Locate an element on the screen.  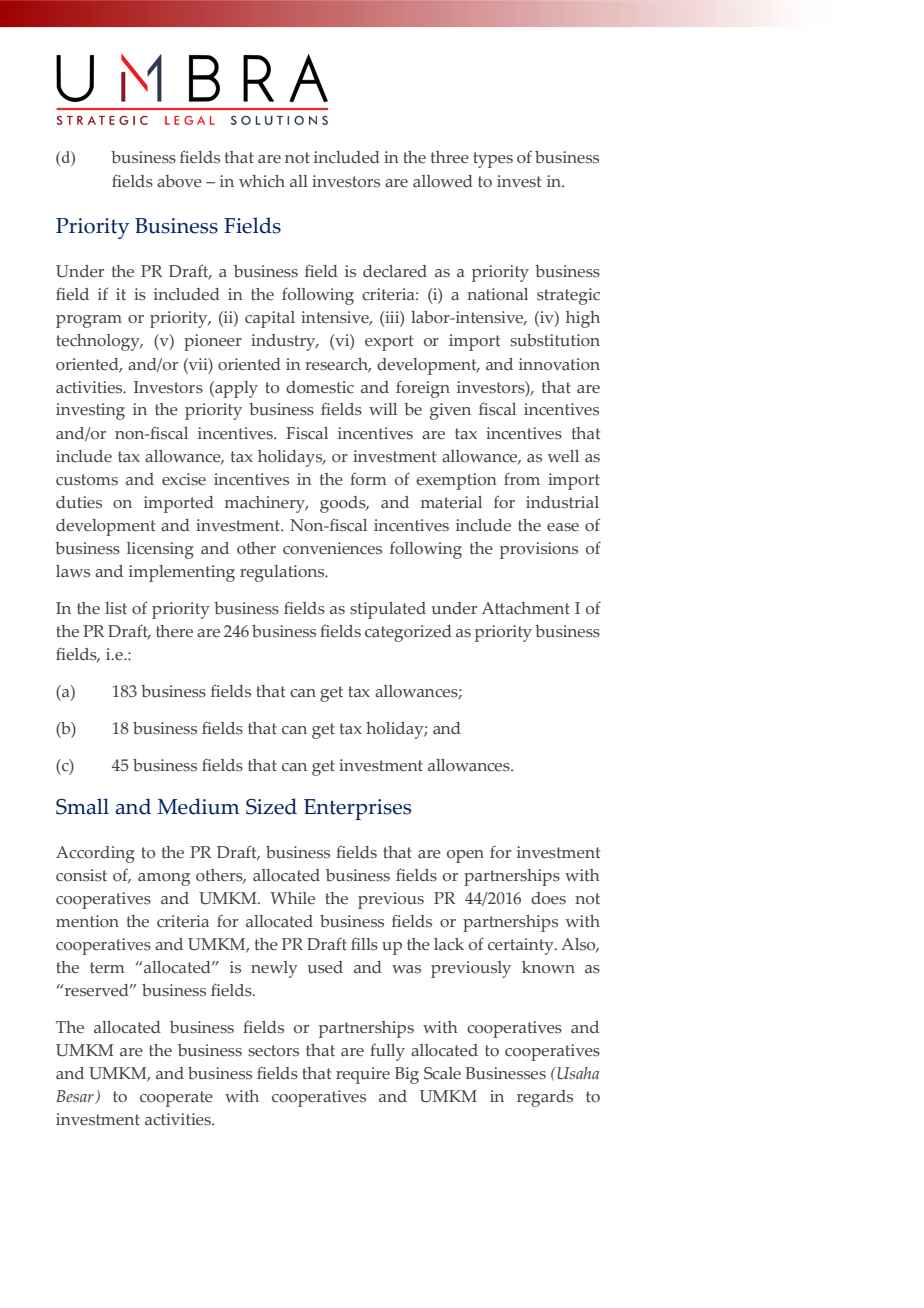
open is located at coordinates (465, 856).
